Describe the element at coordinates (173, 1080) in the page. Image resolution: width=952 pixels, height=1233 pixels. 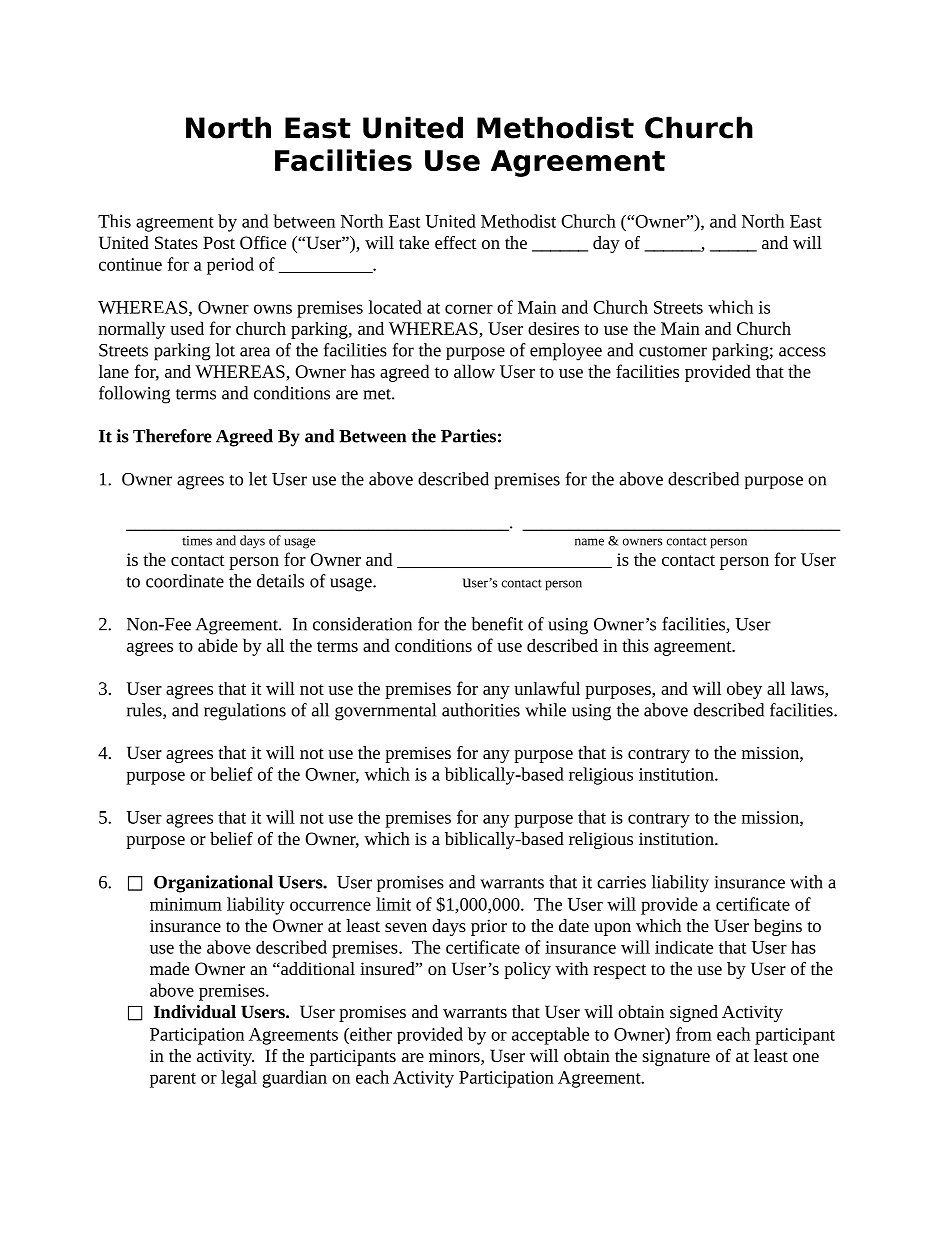
I see `parent` at that location.
